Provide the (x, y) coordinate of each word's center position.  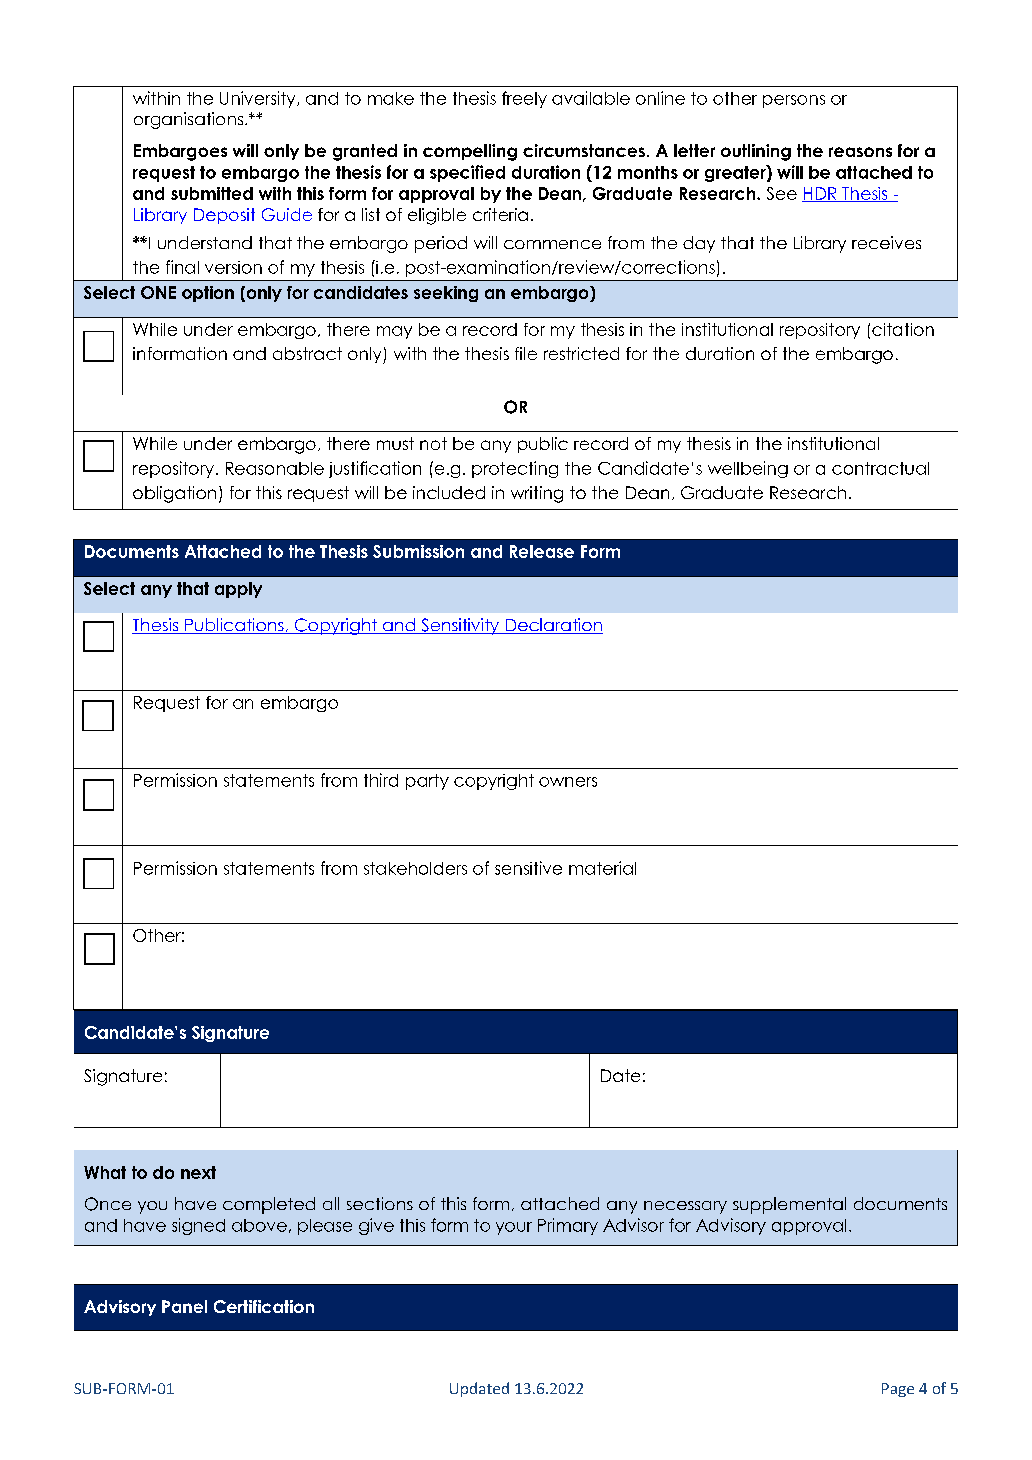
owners (568, 782)
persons (794, 101)
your (514, 1228)
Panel (184, 1306)
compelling (470, 152)
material (602, 868)
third (381, 780)
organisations (190, 120)
